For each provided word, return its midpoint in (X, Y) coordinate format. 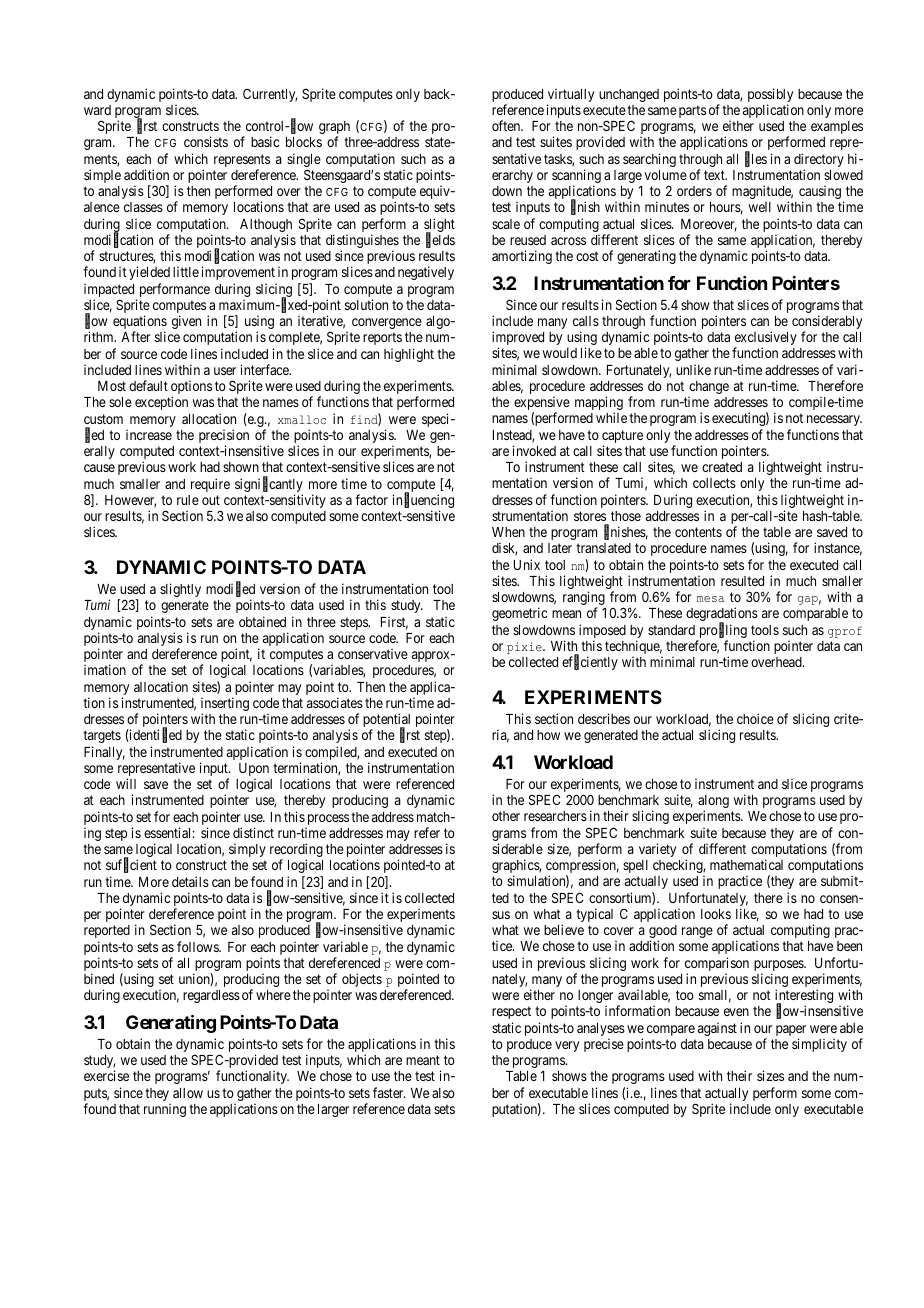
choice (755, 718)
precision (224, 437)
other (506, 816)
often (507, 125)
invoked (534, 450)
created (722, 467)
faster (389, 1092)
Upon (254, 771)
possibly (770, 96)
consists (206, 141)
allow (188, 1093)
